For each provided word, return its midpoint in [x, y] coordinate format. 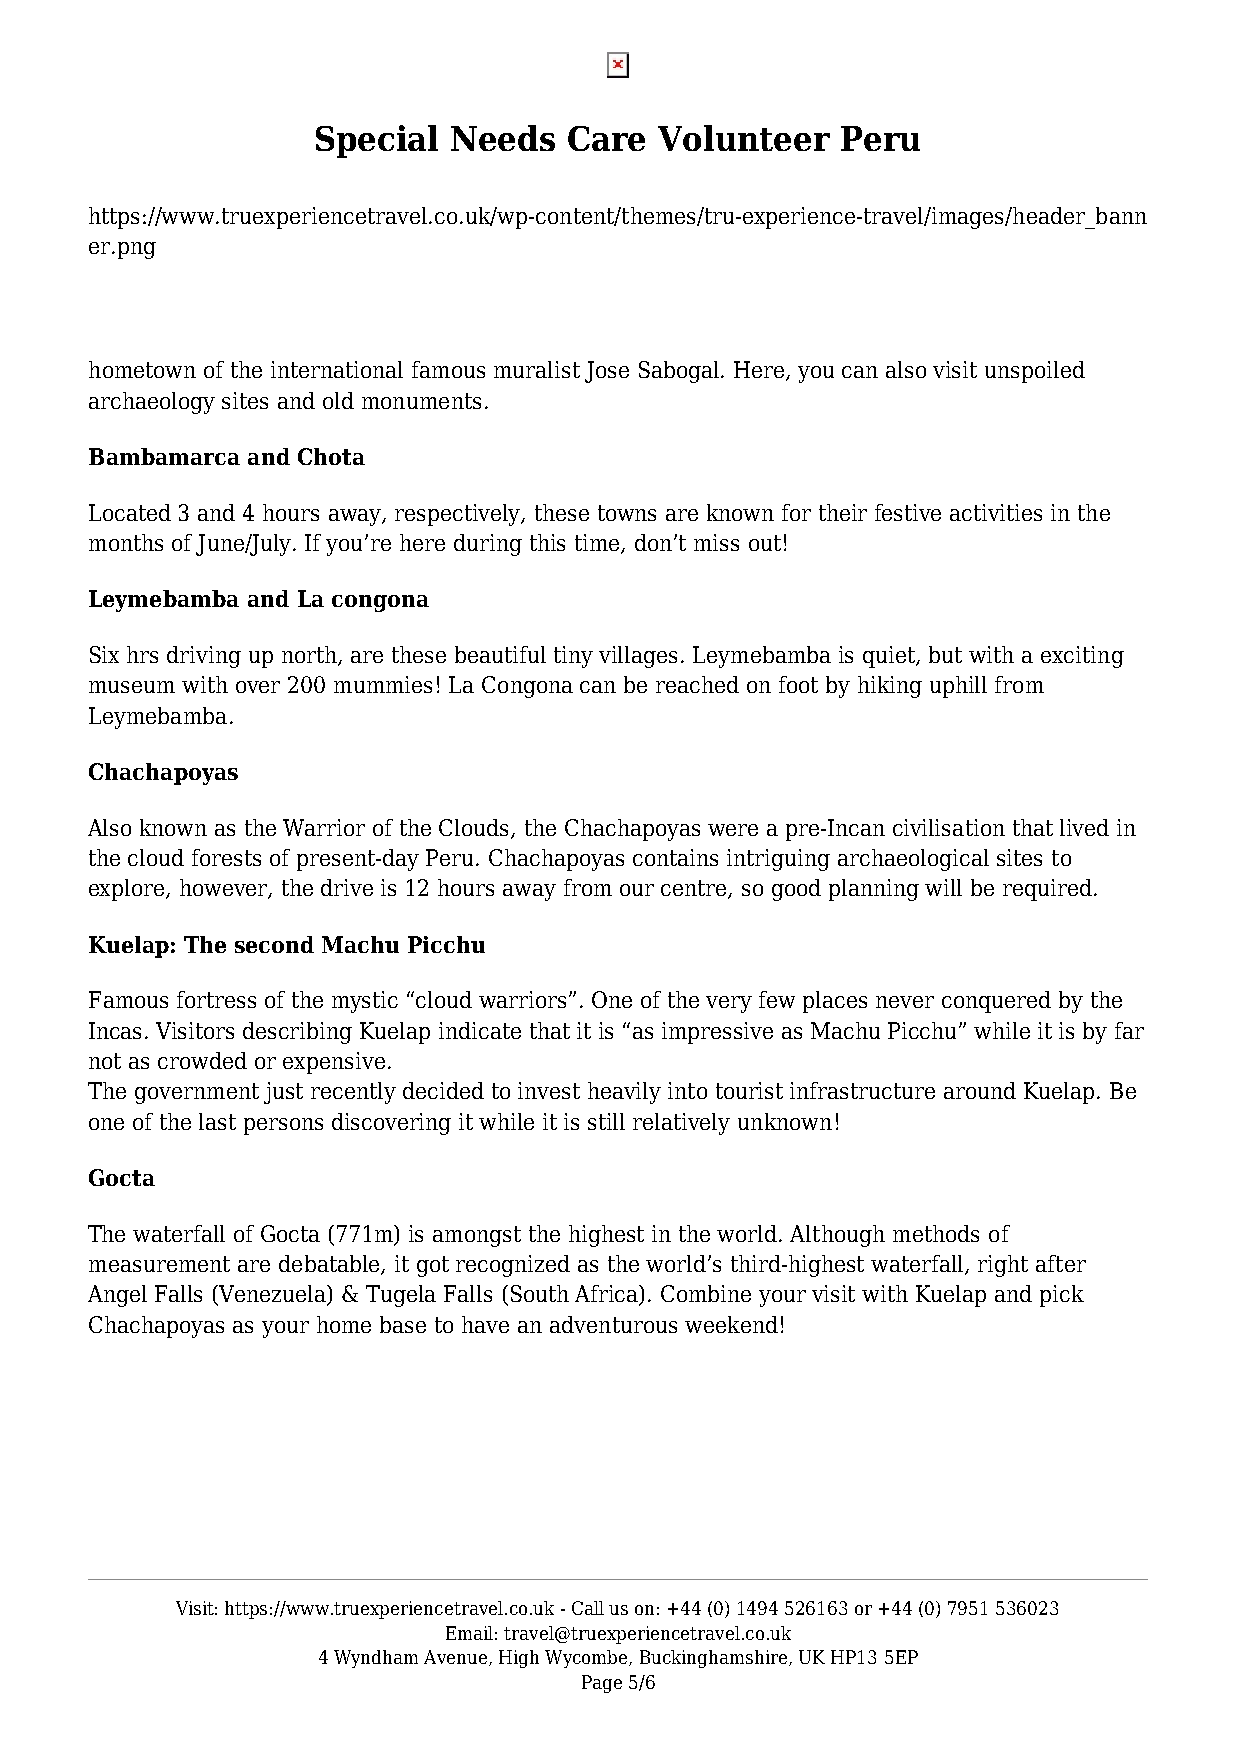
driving [204, 657]
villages [638, 657]
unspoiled [1035, 372]
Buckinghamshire [715, 1659]
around [980, 1090]
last [217, 1121]
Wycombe [587, 1659]
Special [377, 141]
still [606, 1121]
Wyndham [376, 1659]
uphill [958, 687]
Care [606, 138]
